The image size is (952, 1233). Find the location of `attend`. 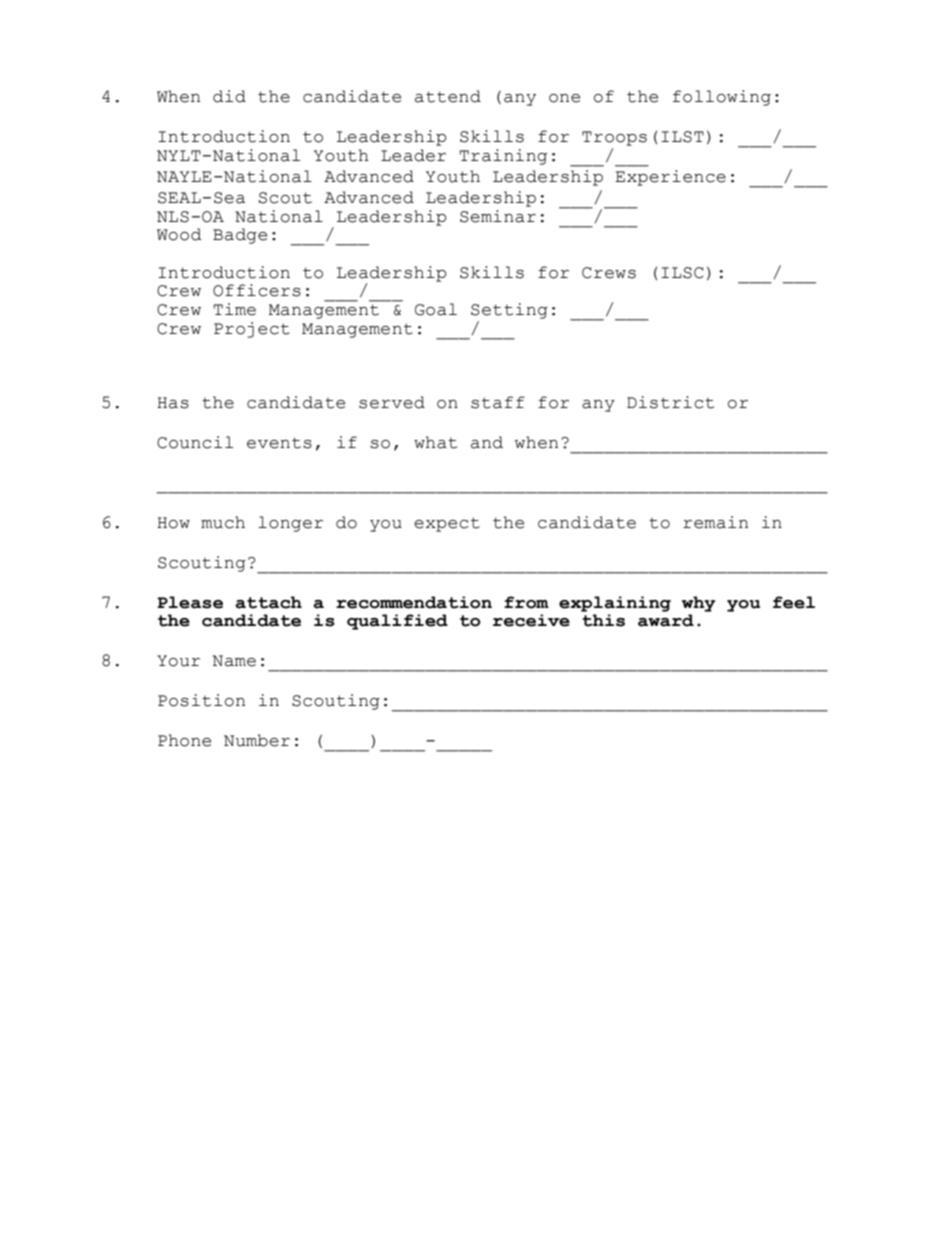

attend is located at coordinates (448, 96).
